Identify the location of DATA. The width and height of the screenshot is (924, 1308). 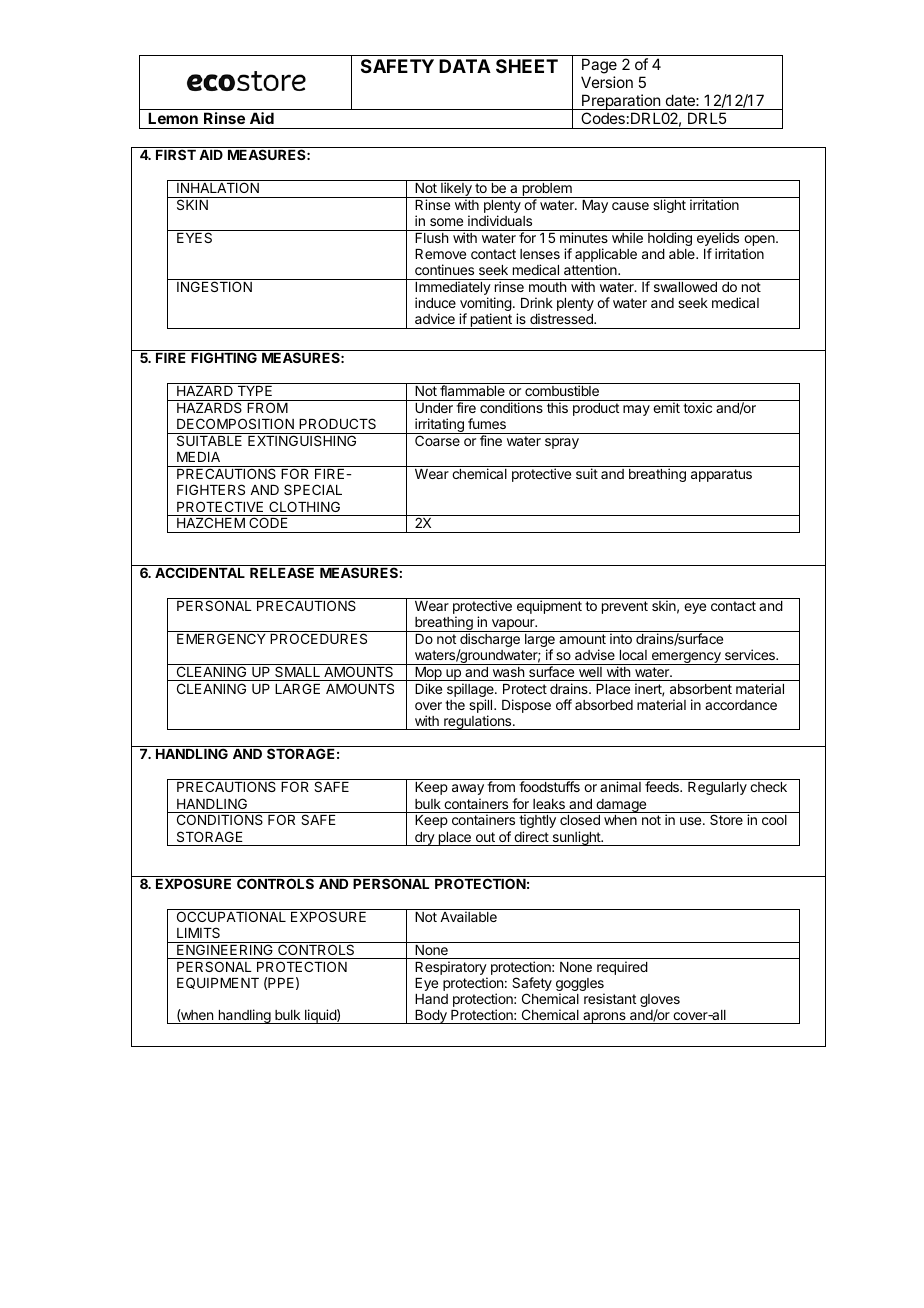
(465, 66).
